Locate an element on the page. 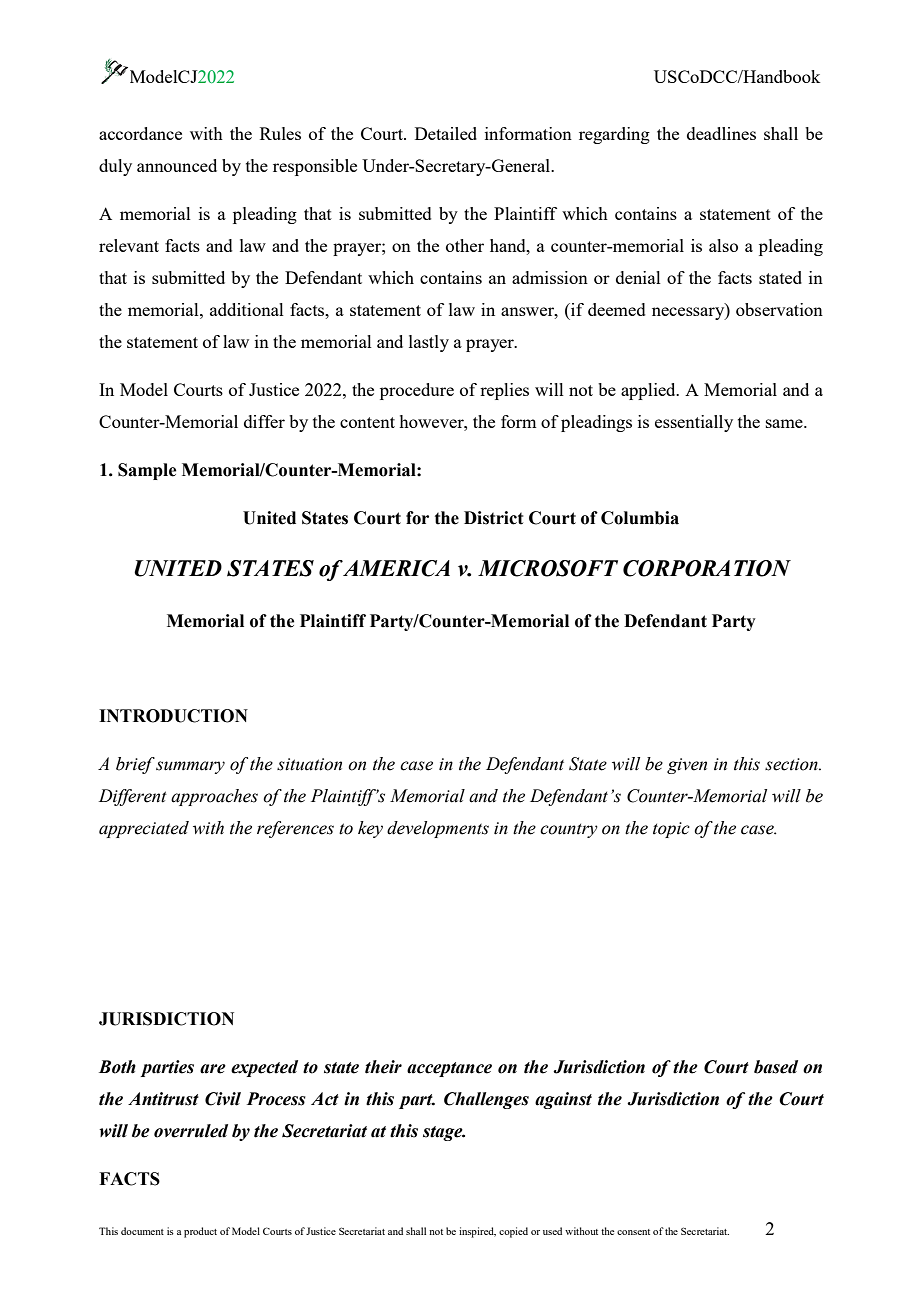 The width and height of the document is (924, 1308). given is located at coordinates (687, 766).
